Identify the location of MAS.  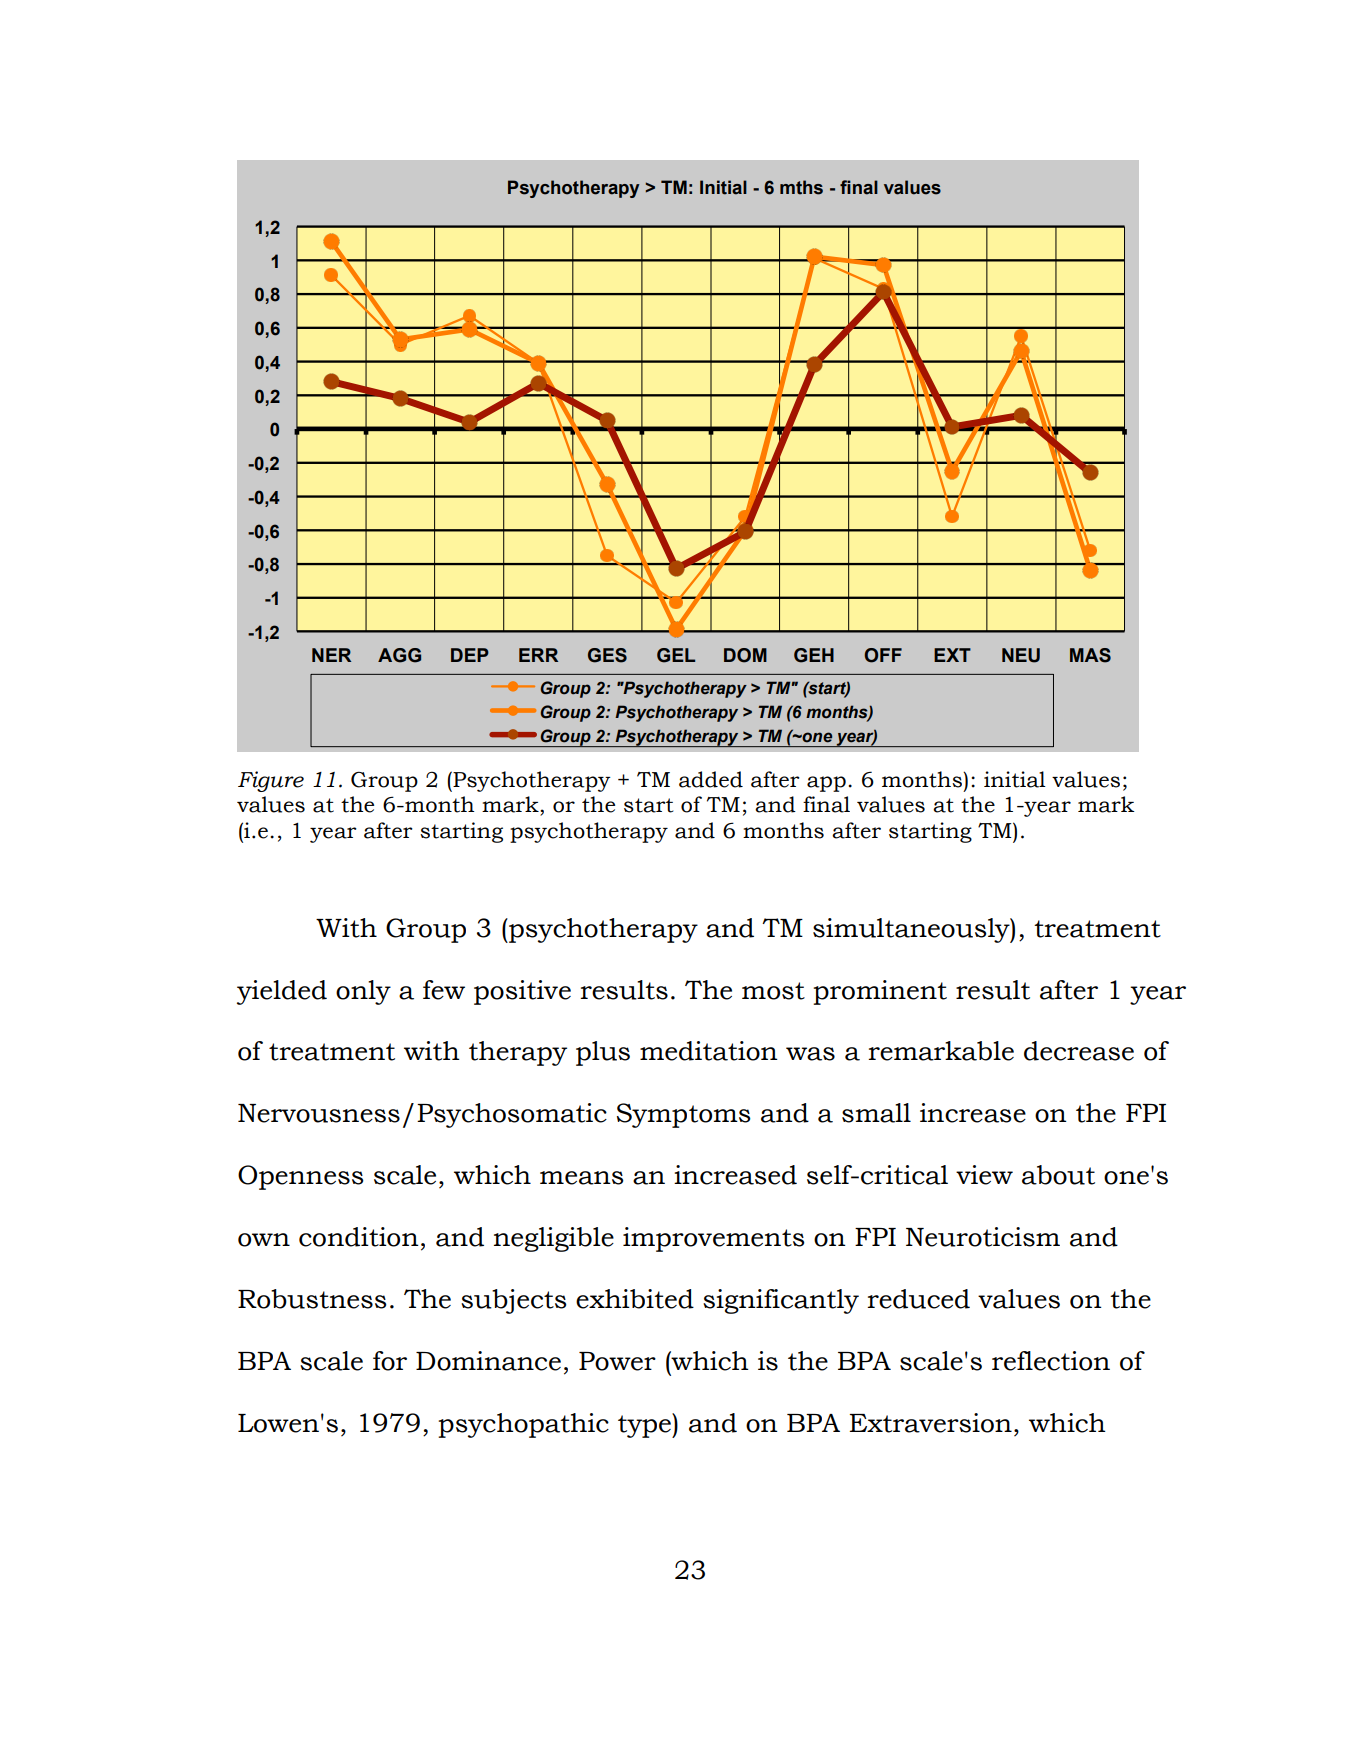
(1090, 655).
